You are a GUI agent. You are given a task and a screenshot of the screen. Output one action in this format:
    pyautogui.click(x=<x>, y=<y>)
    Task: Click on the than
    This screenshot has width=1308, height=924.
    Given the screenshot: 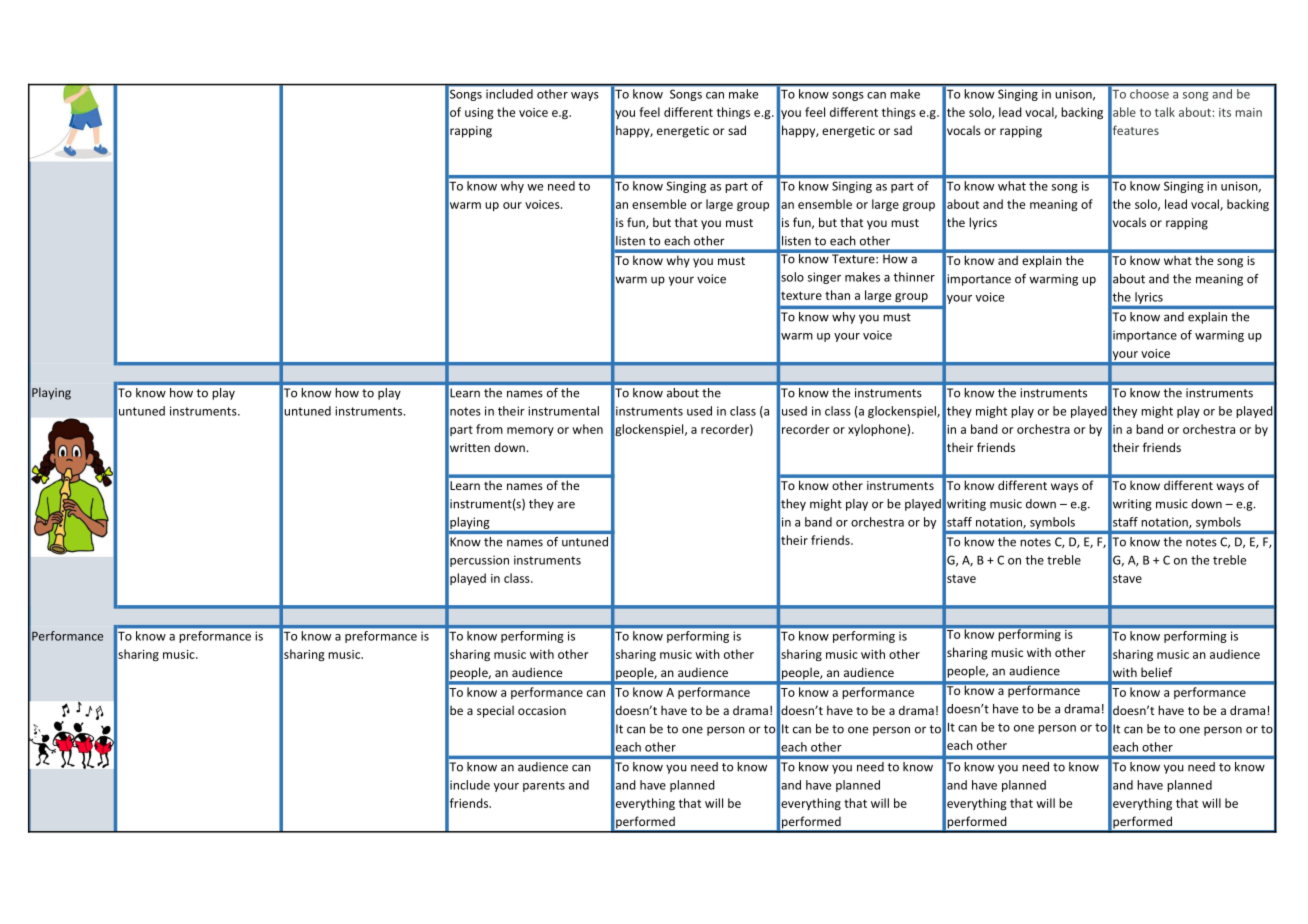 What is the action you would take?
    pyautogui.click(x=837, y=295)
